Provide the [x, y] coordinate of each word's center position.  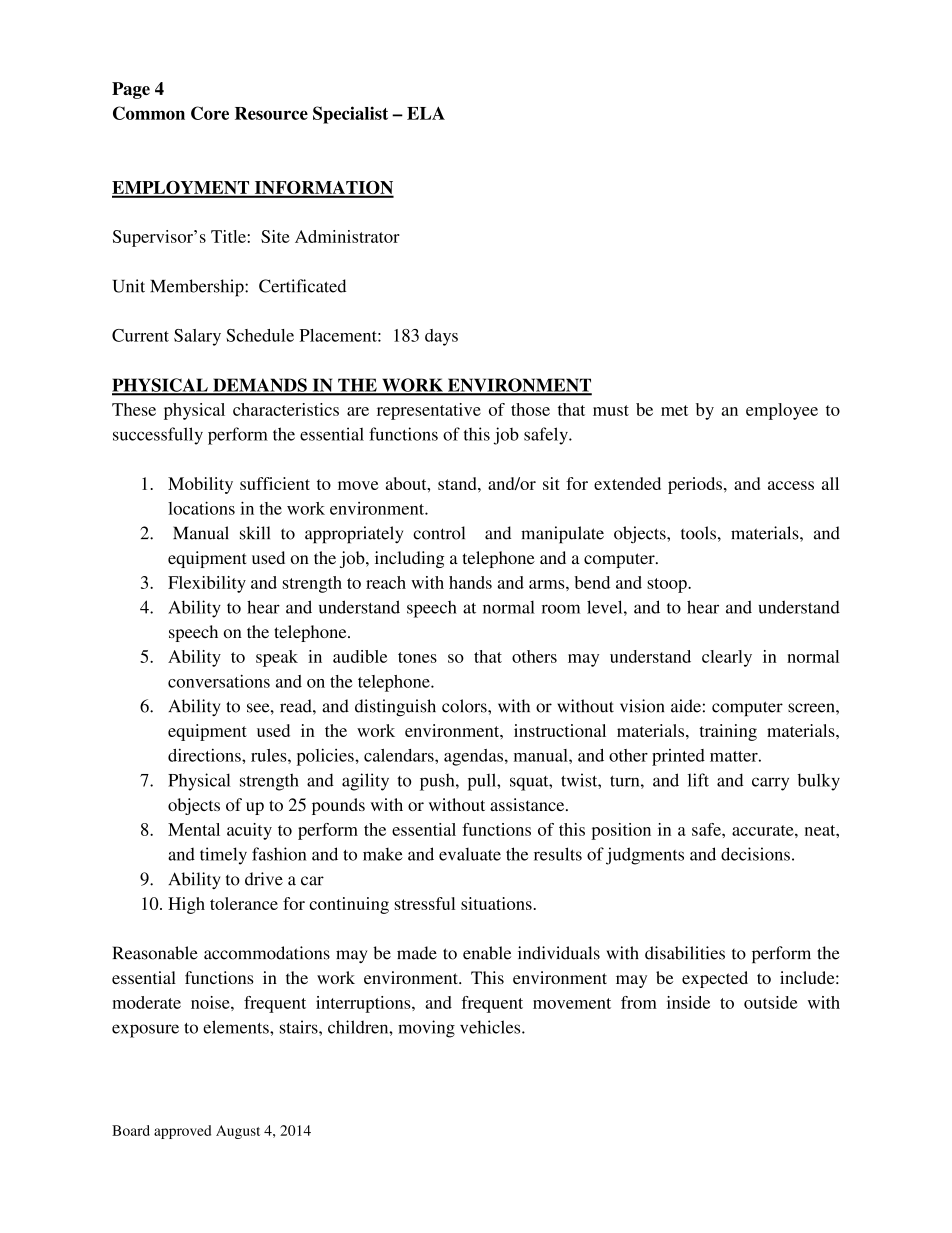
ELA [426, 113]
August [238, 1132]
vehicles [491, 1027]
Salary [197, 337]
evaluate [470, 854]
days [441, 337]
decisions [755, 854]
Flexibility [207, 584]
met [674, 410]
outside [770, 1002]
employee [782, 411]
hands [470, 582]
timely [223, 856]
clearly [727, 658]
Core [210, 113]
